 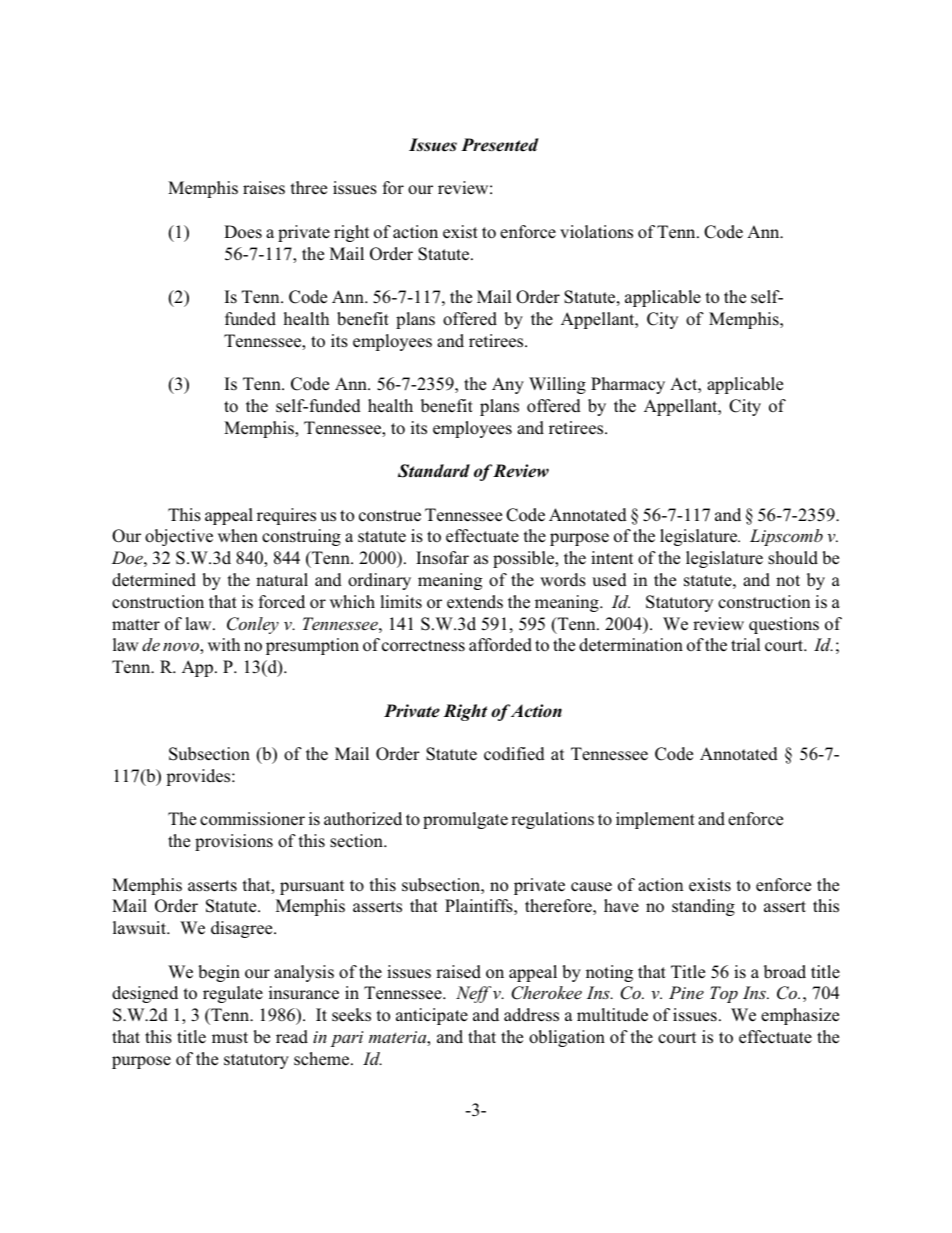 I want to click on requires, so click(x=286, y=516).
